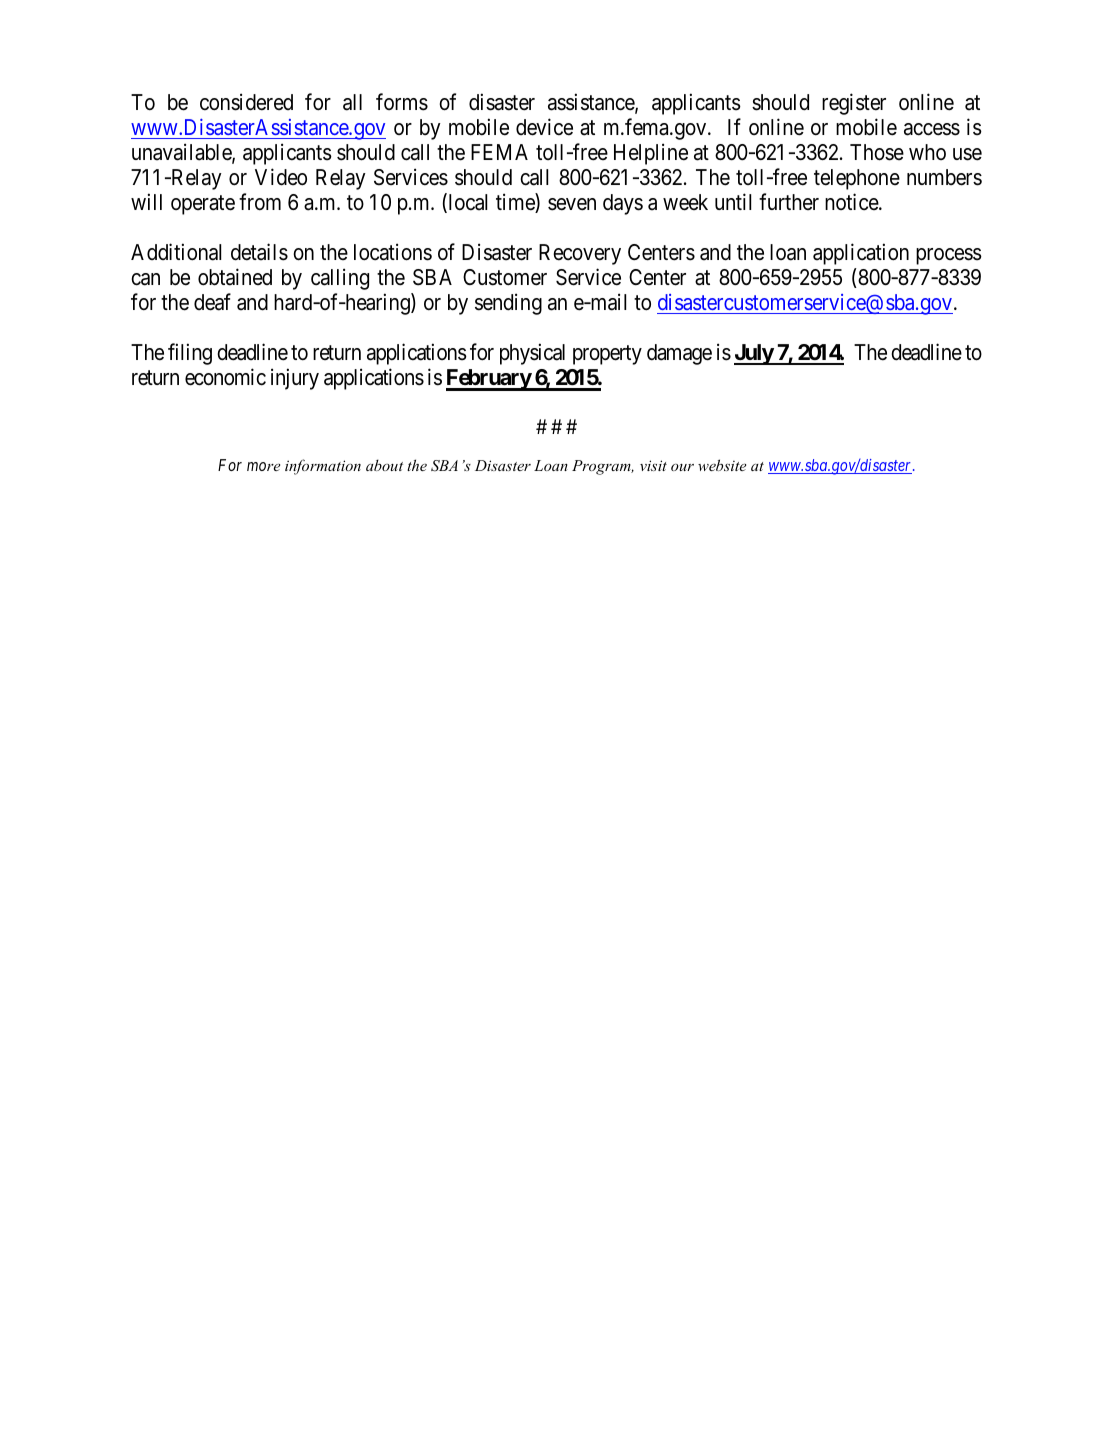 This screenshot has width=1112, height=1439. Describe the element at coordinates (263, 466) in the screenshot. I see `more` at that location.
